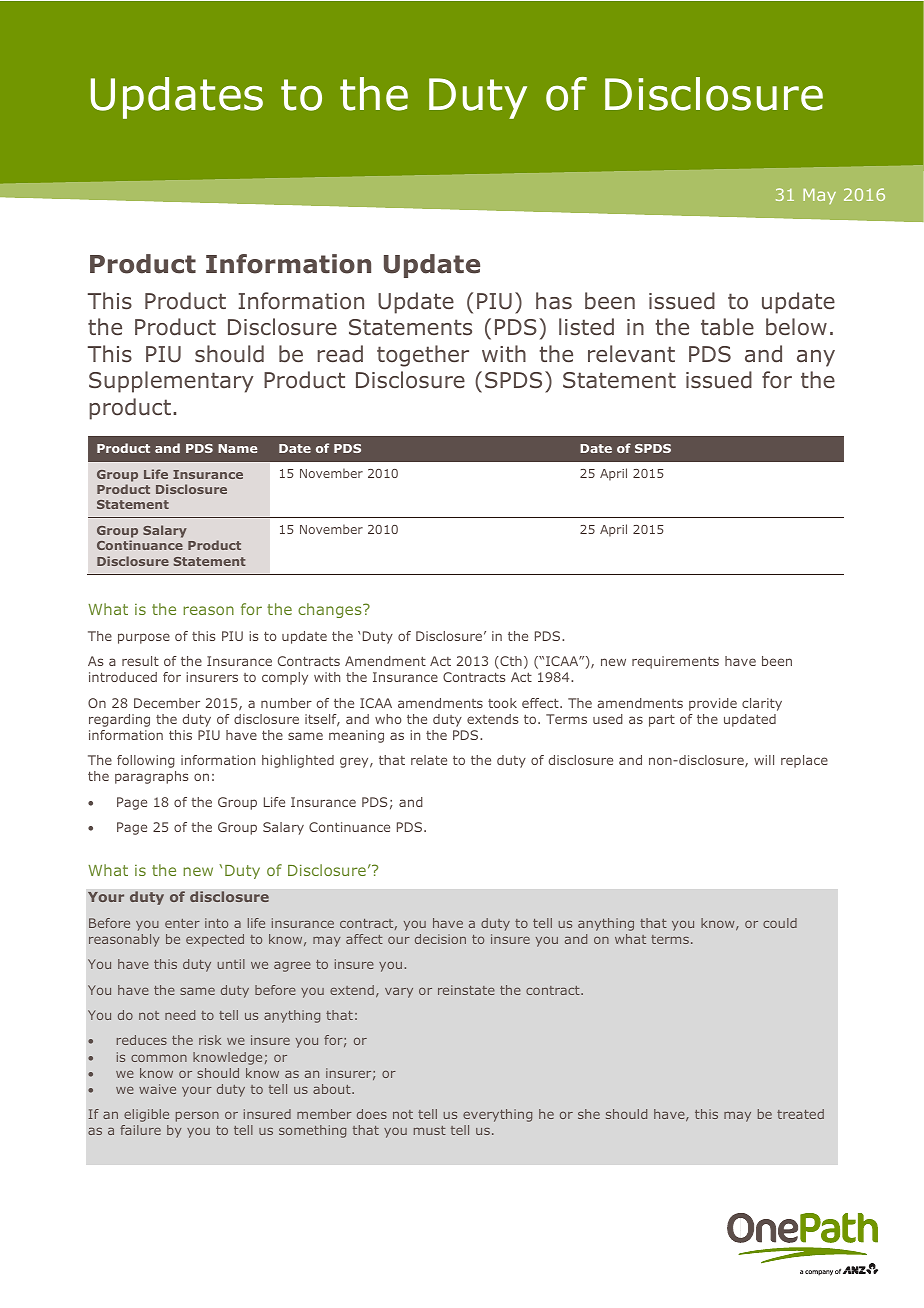 The width and height of the screenshot is (924, 1308). Describe the element at coordinates (171, 382) in the screenshot. I see `Supplementary` at that location.
